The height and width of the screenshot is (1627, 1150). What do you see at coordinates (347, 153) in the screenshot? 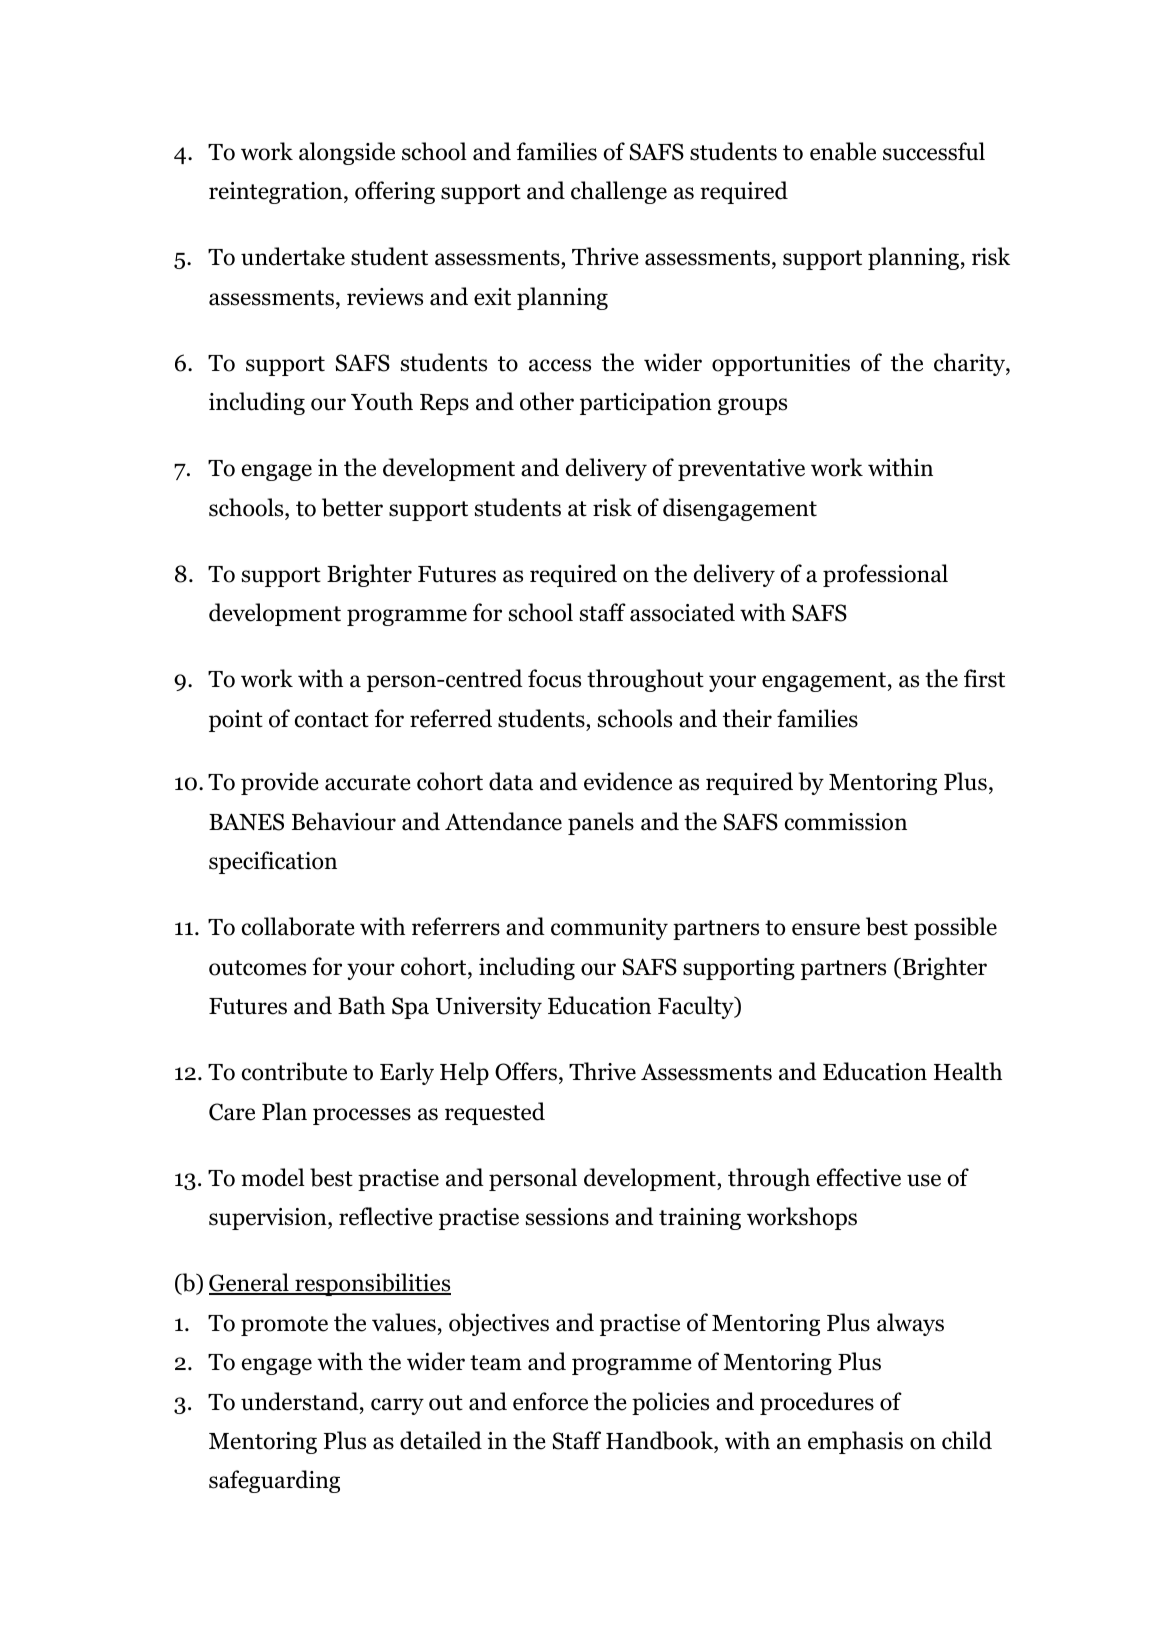
I see `alongside` at bounding box center [347, 153].
